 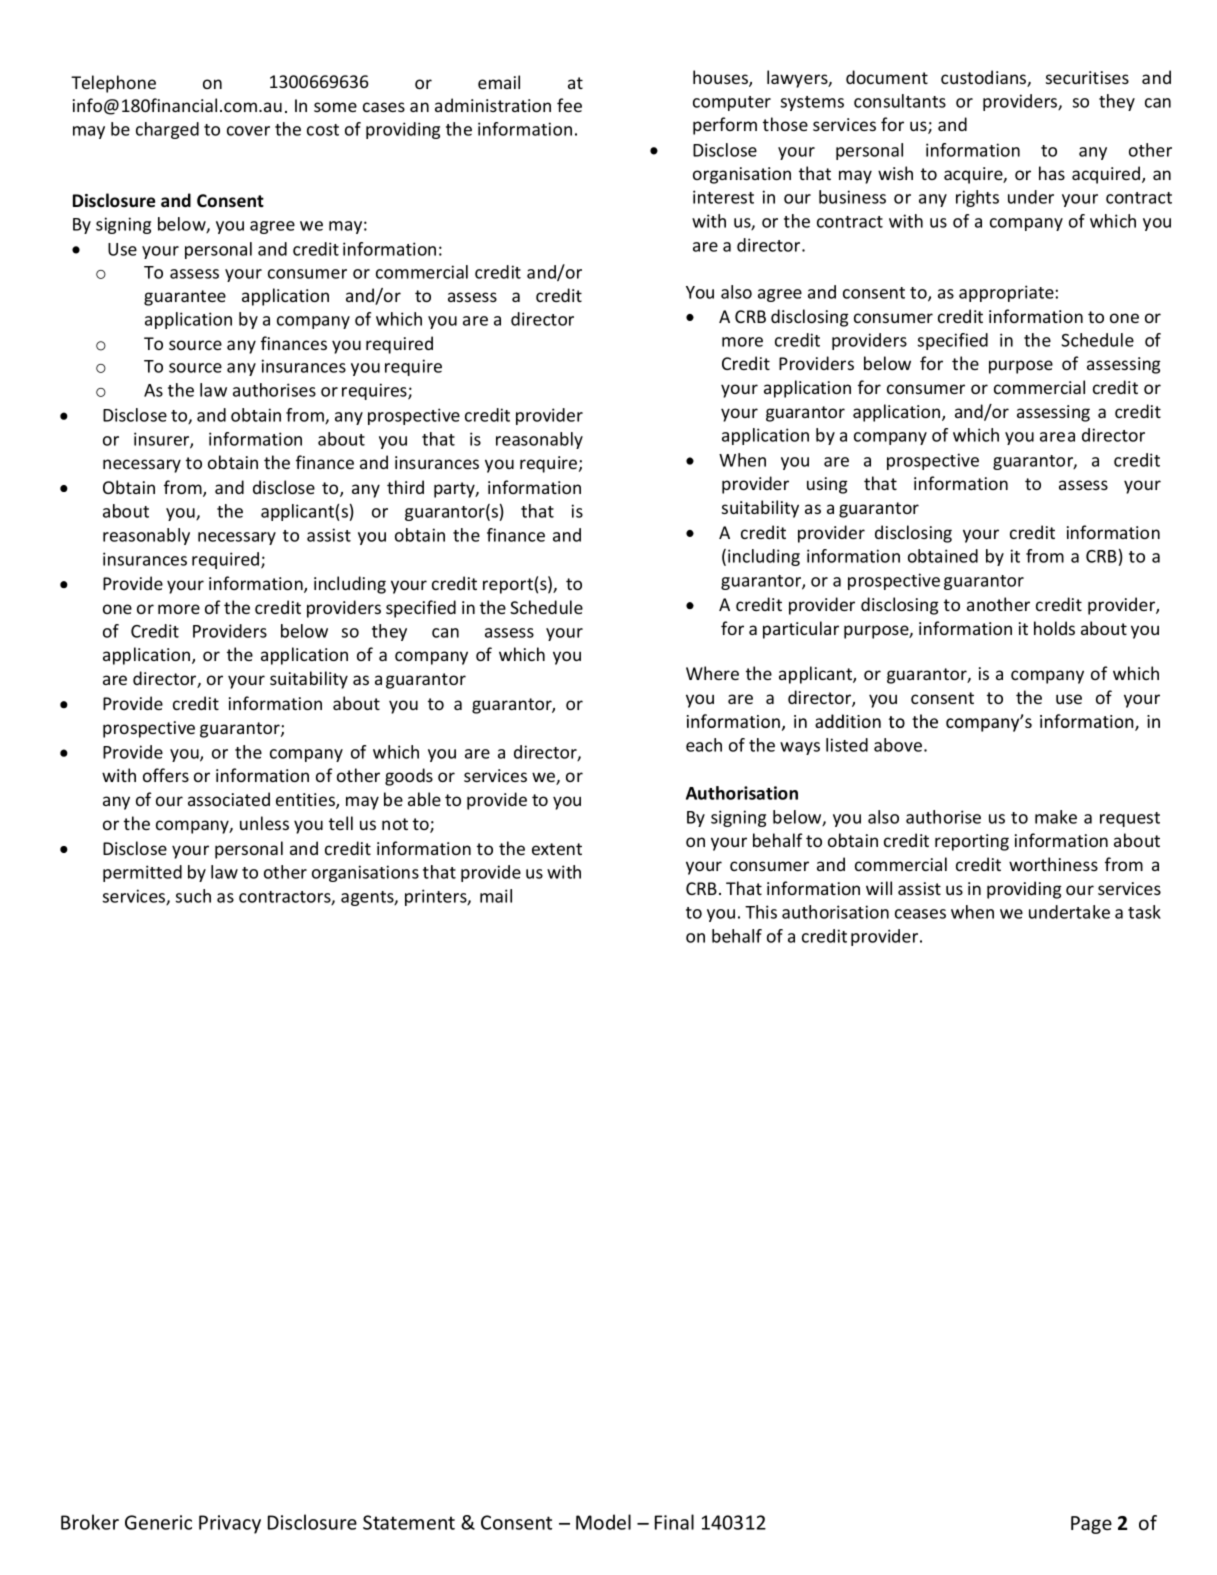 I want to click on This, so click(x=761, y=912).
